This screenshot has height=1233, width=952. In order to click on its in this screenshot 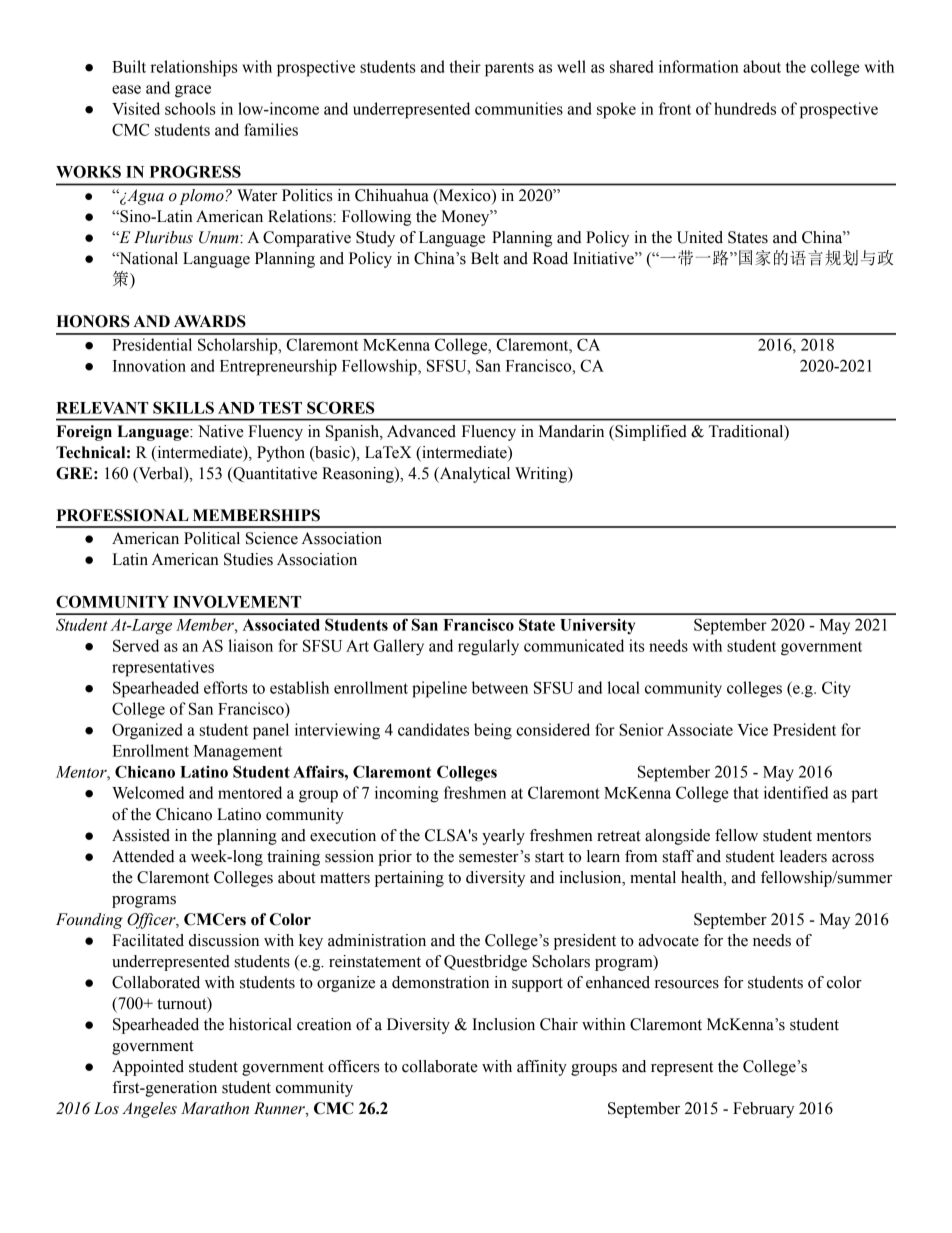, I will do `click(637, 645)`.
